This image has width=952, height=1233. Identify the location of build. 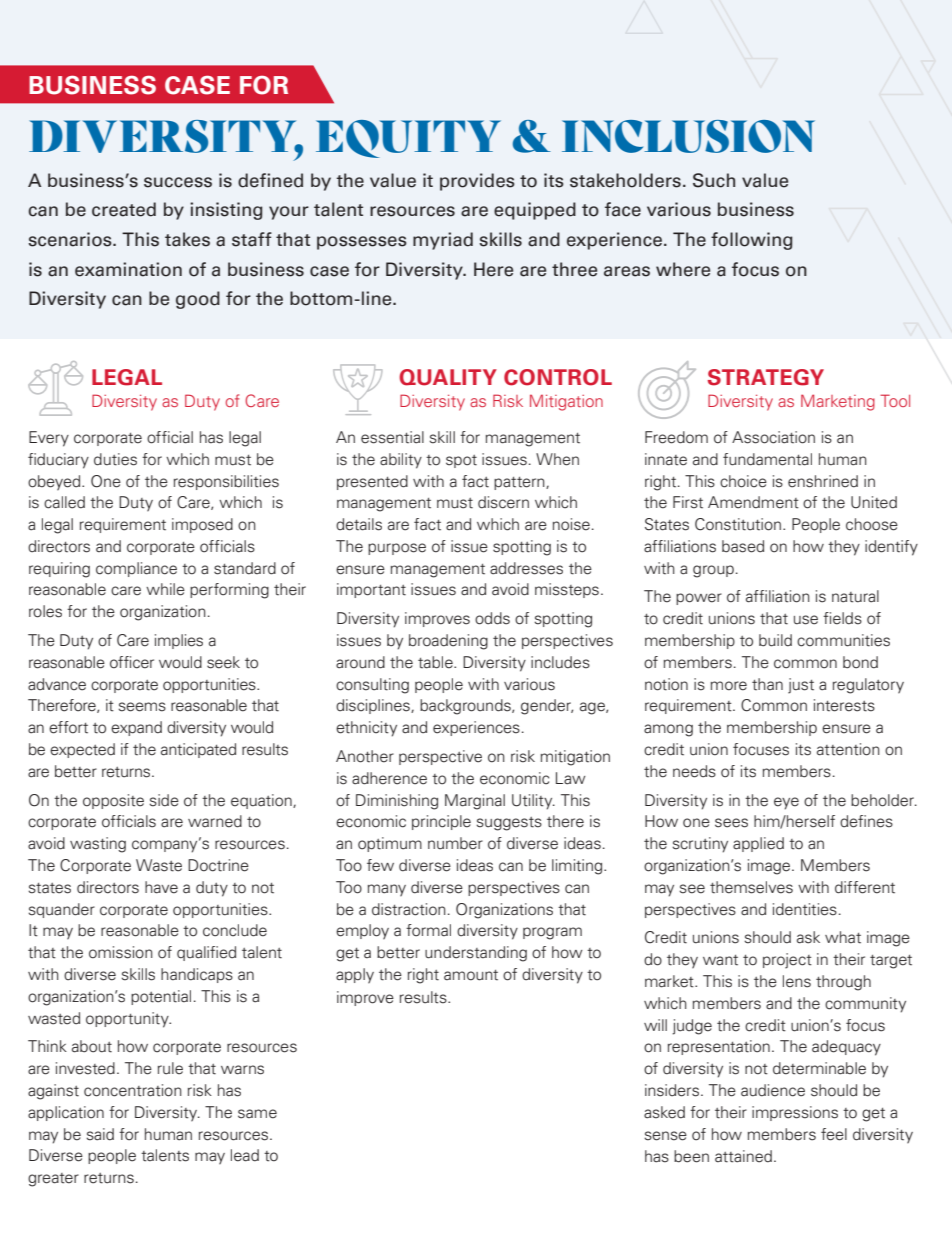
(775, 640).
